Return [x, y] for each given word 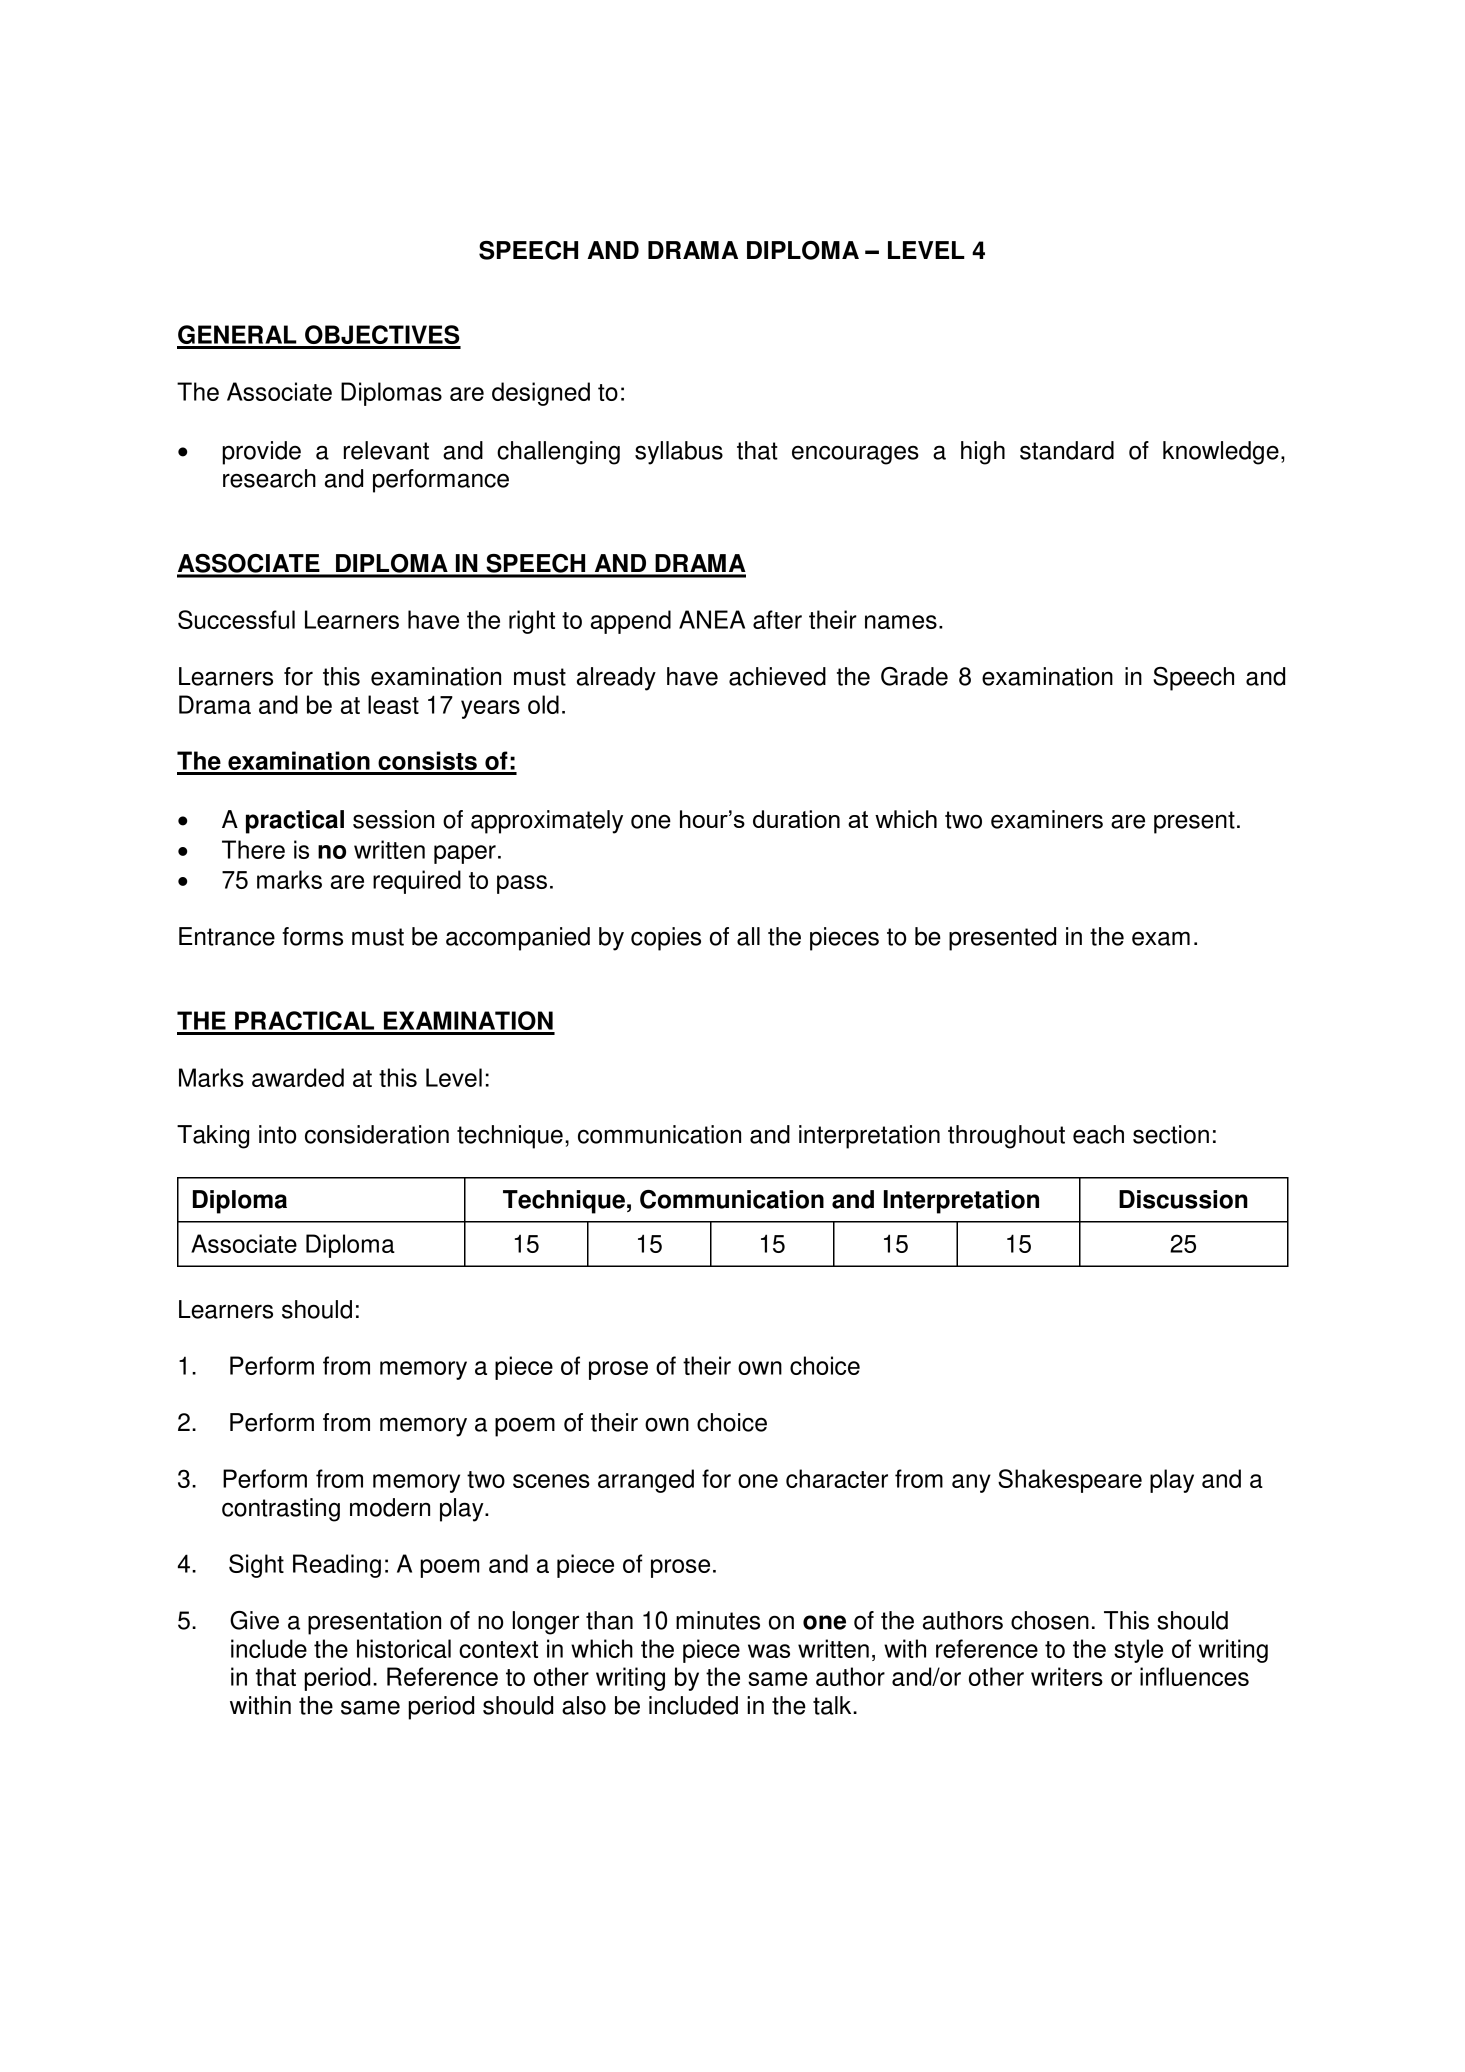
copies [666, 939]
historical [404, 1648]
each [1098, 1134]
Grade [914, 676]
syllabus [679, 453]
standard [1067, 450]
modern [390, 1507]
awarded [298, 1077]
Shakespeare [1070, 1481]
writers [1067, 1676]
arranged [646, 1481]
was [769, 1651]
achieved [777, 676]
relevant [386, 450]
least [393, 704]
